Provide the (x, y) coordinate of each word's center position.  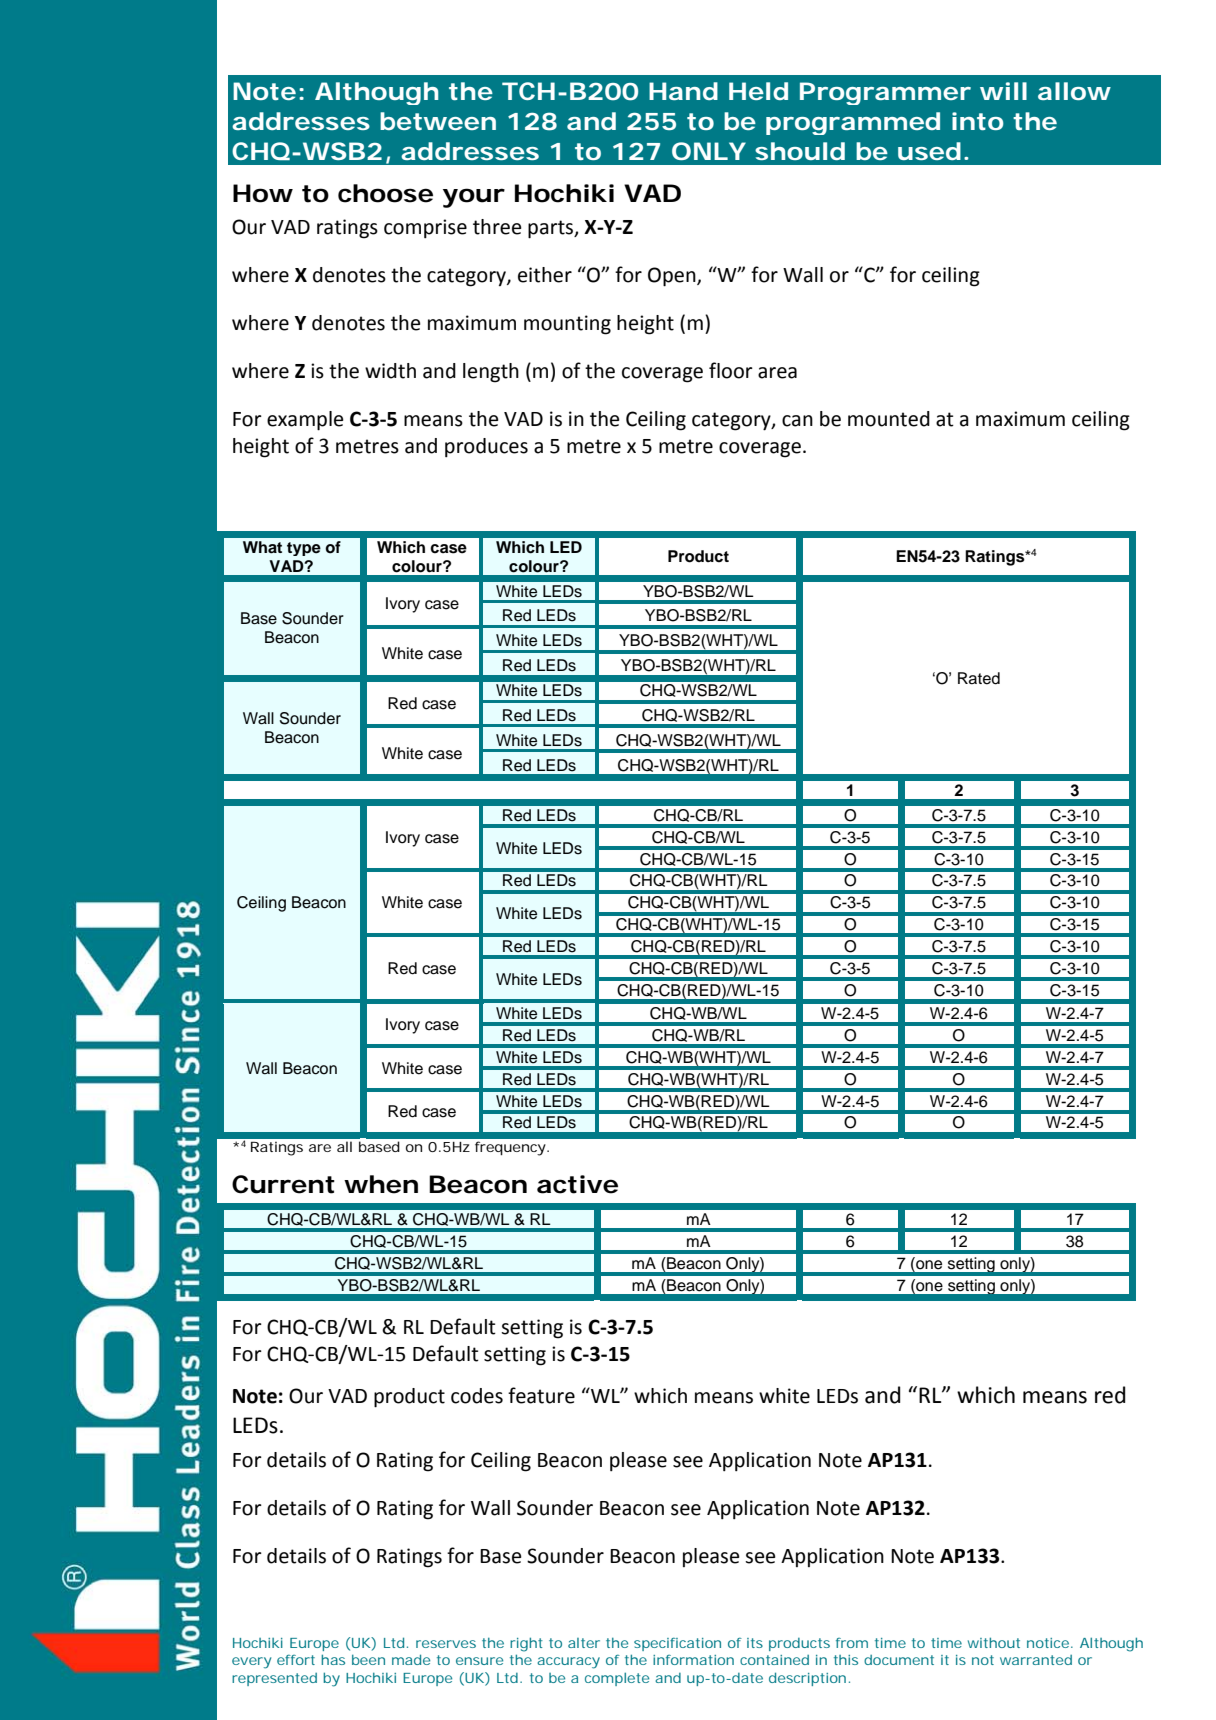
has (333, 1659)
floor (731, 370)
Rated (979, 678)
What (262, 547)
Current (283, 1184)
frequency (511, 1148)
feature (541, 1395)
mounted (889, 419)
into (978, 121)
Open (673, 277)
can (797, 421)
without (994, 1642)
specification (677, 1644)
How (263, 193)
